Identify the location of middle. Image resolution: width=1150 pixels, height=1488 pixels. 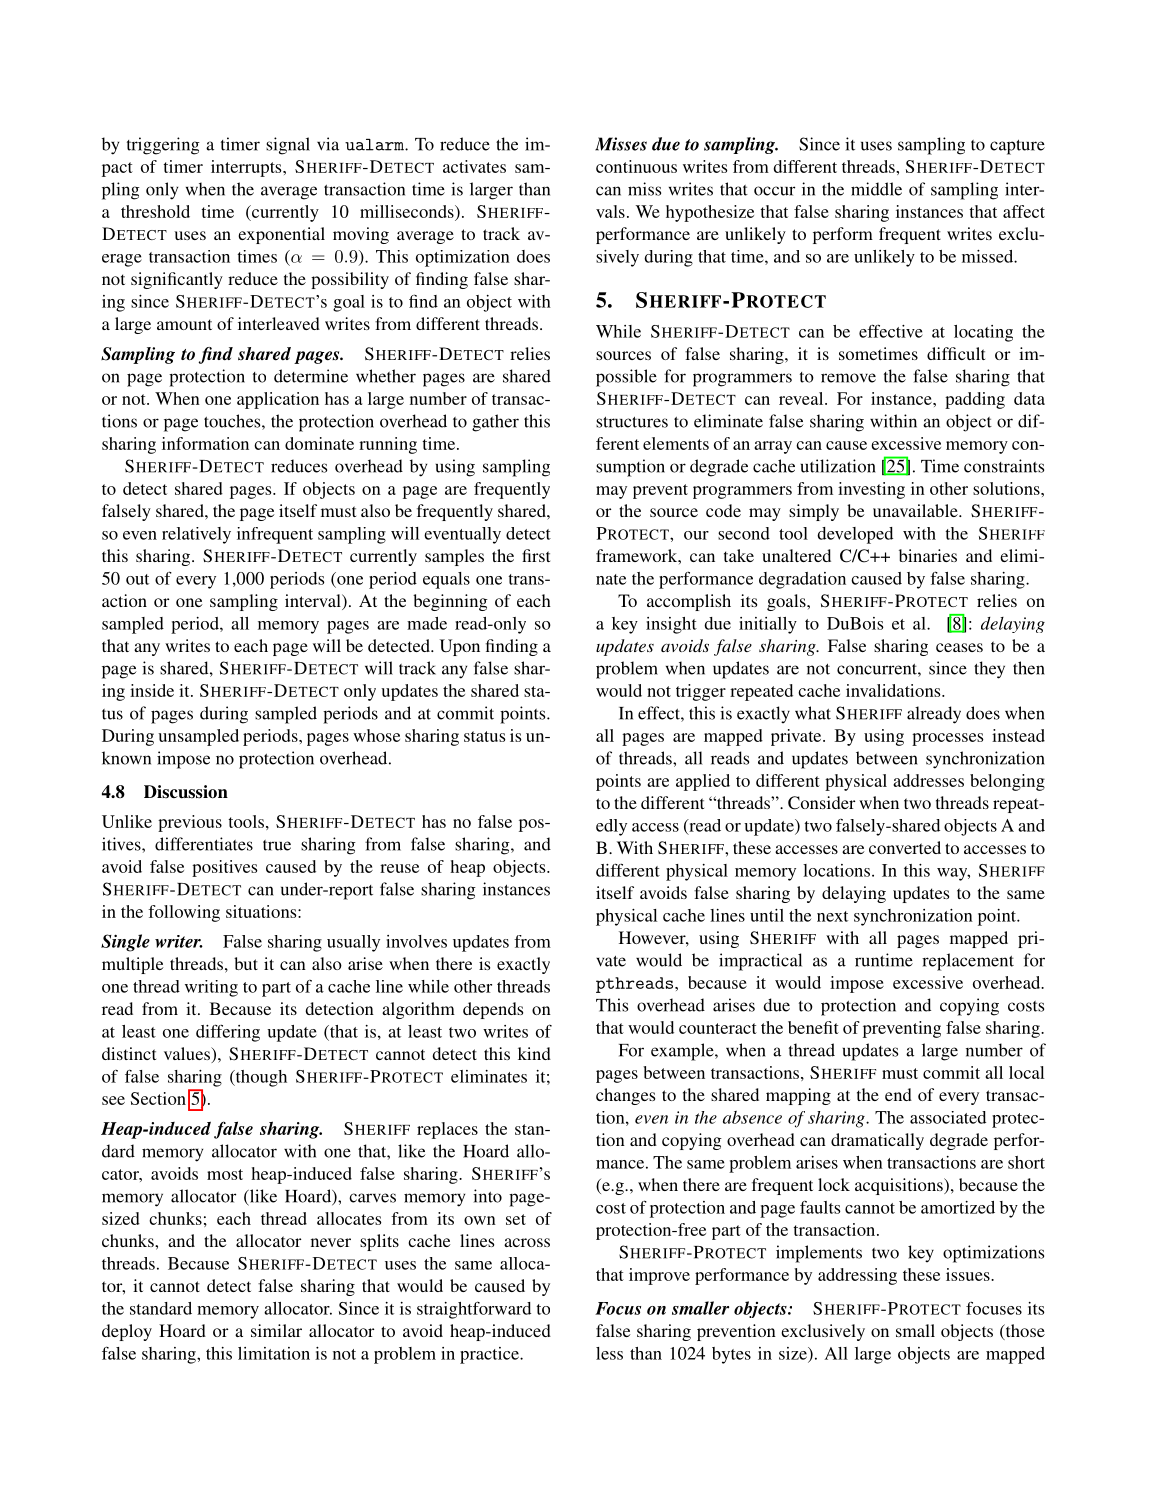
(876, 189).
